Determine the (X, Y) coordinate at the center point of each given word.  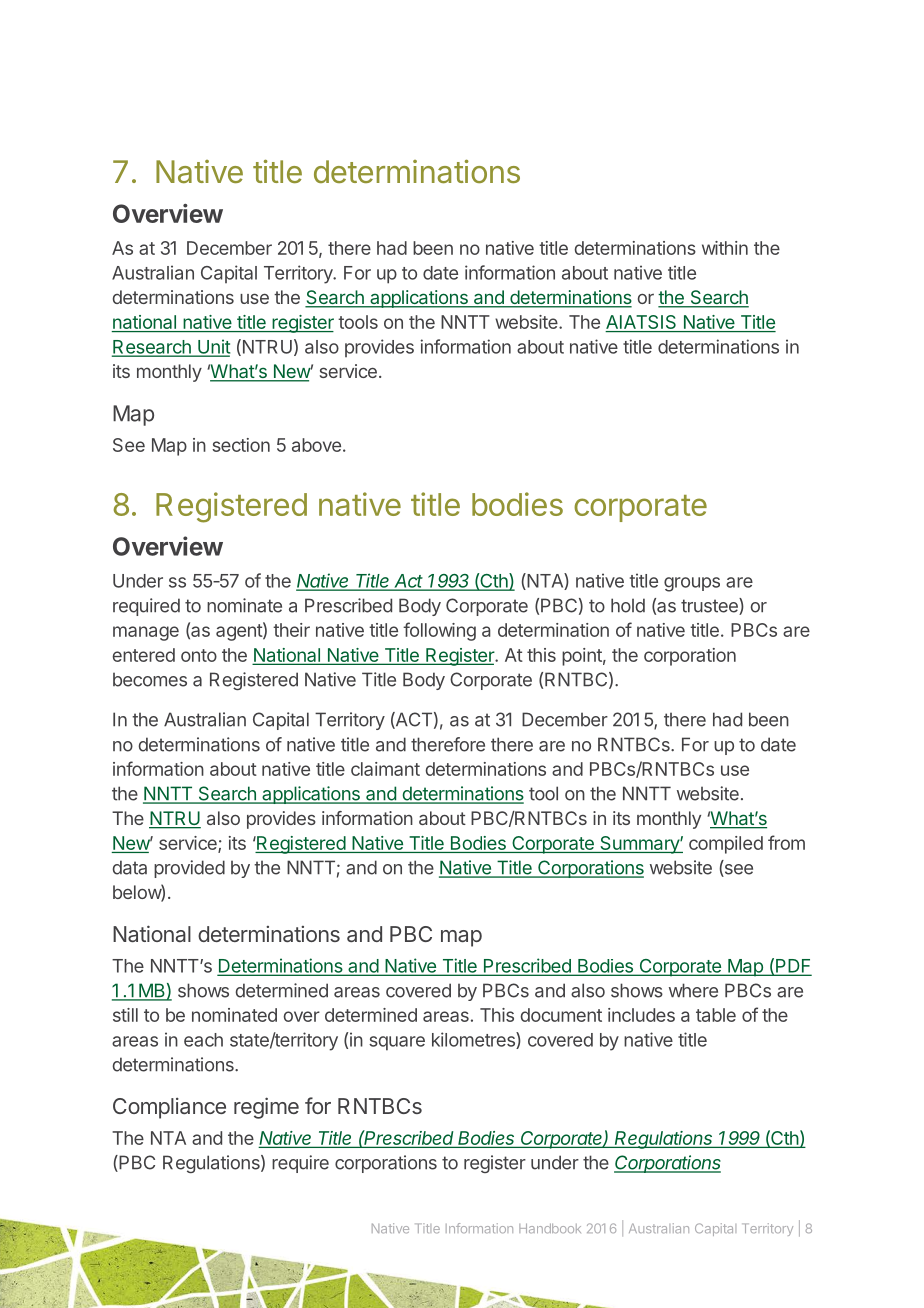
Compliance (169, 1108)
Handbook (550, 1228)
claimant (385, 769)
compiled (726, 845)
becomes (150, 679)
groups (692, 584)
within (725, 248)
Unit (213, 347)
